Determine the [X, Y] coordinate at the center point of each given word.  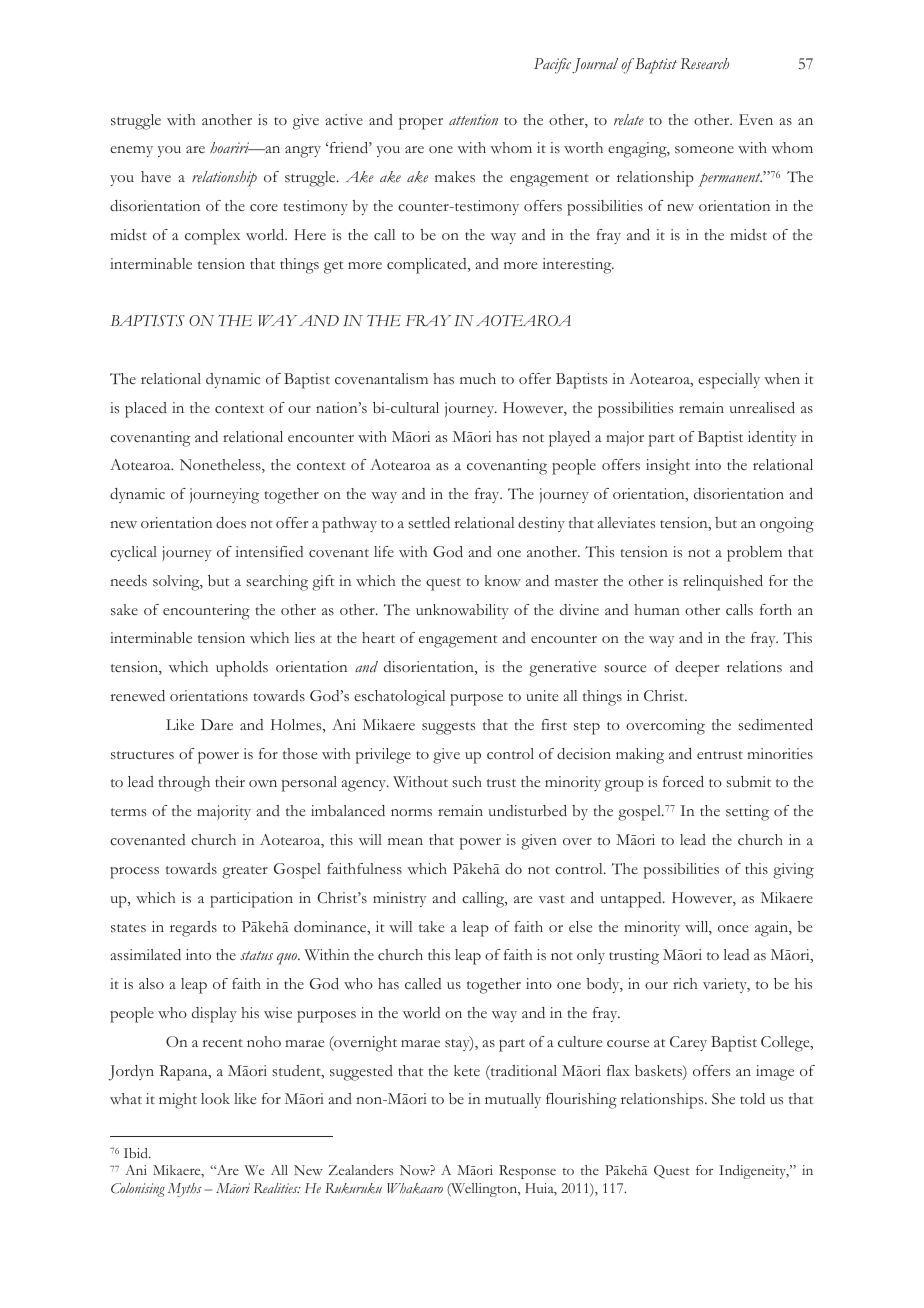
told [752, 1098]
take [431, 926]
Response [527, 1172]
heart [378, 637]
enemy [131, 151]
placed [146, 410]
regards [193, 929]
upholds [242, 669]
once [733, 928]
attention [473, 119]
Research [705, 64]
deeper [697, 669]
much [478, 378]
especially [729, 381]
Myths [185, 1190]
